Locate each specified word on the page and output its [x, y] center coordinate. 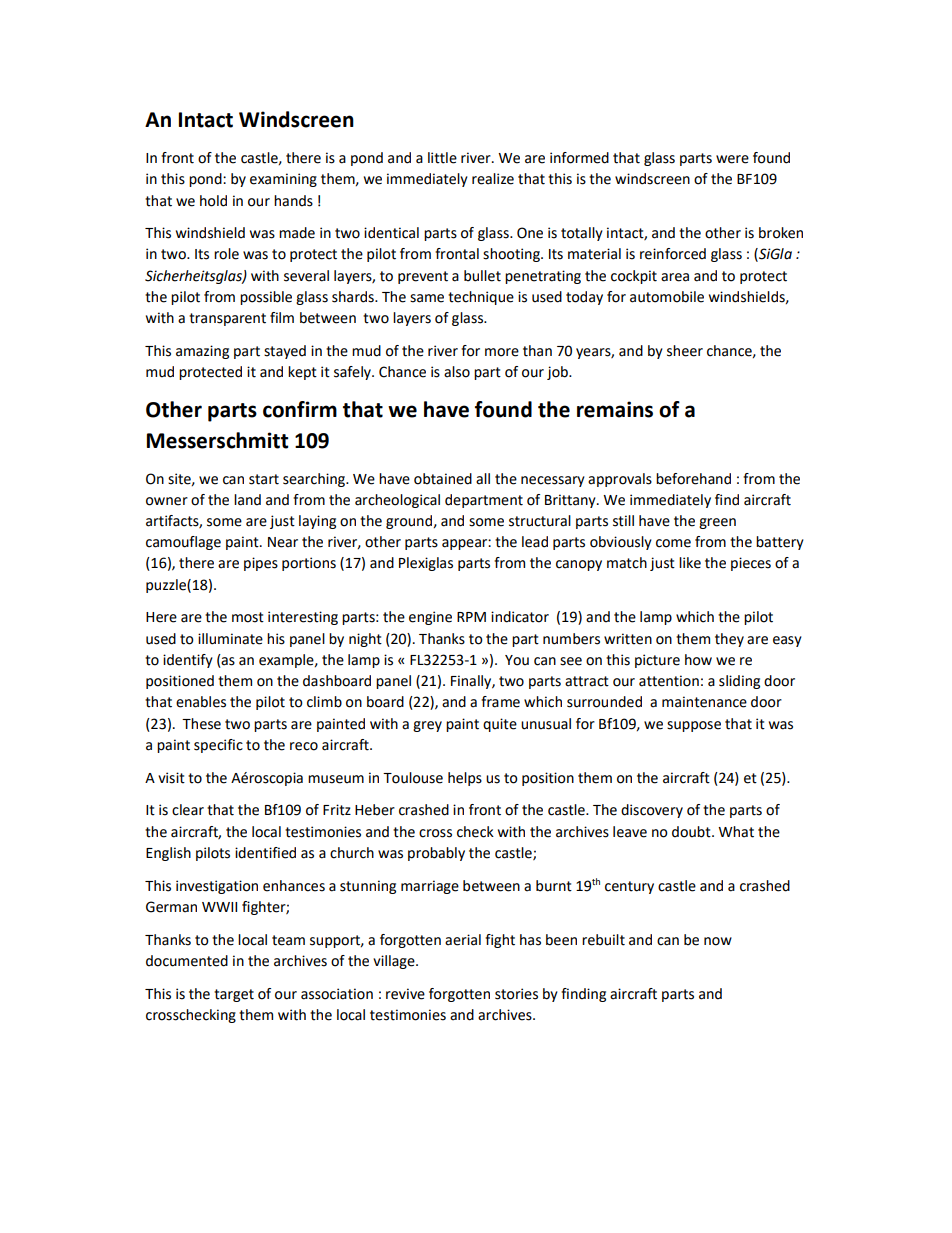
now [718, 941]
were [732, 159]
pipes [261, 564]
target [234, 995]
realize [493, 179]
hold [213, 201]
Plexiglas [426, 564]
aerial [463, 940]
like [690, 563]
